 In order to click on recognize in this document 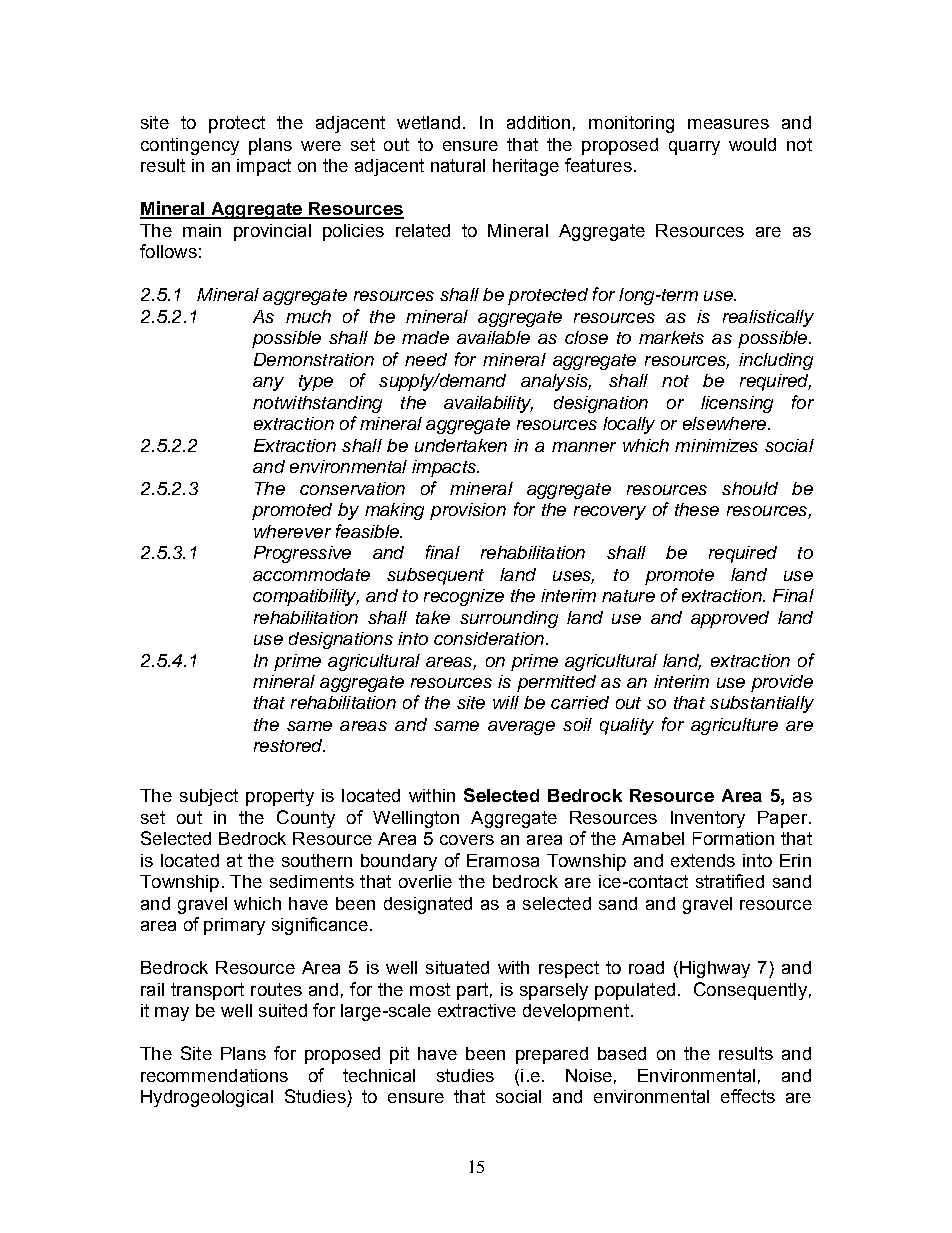, I will do `click(464, 597)`.
